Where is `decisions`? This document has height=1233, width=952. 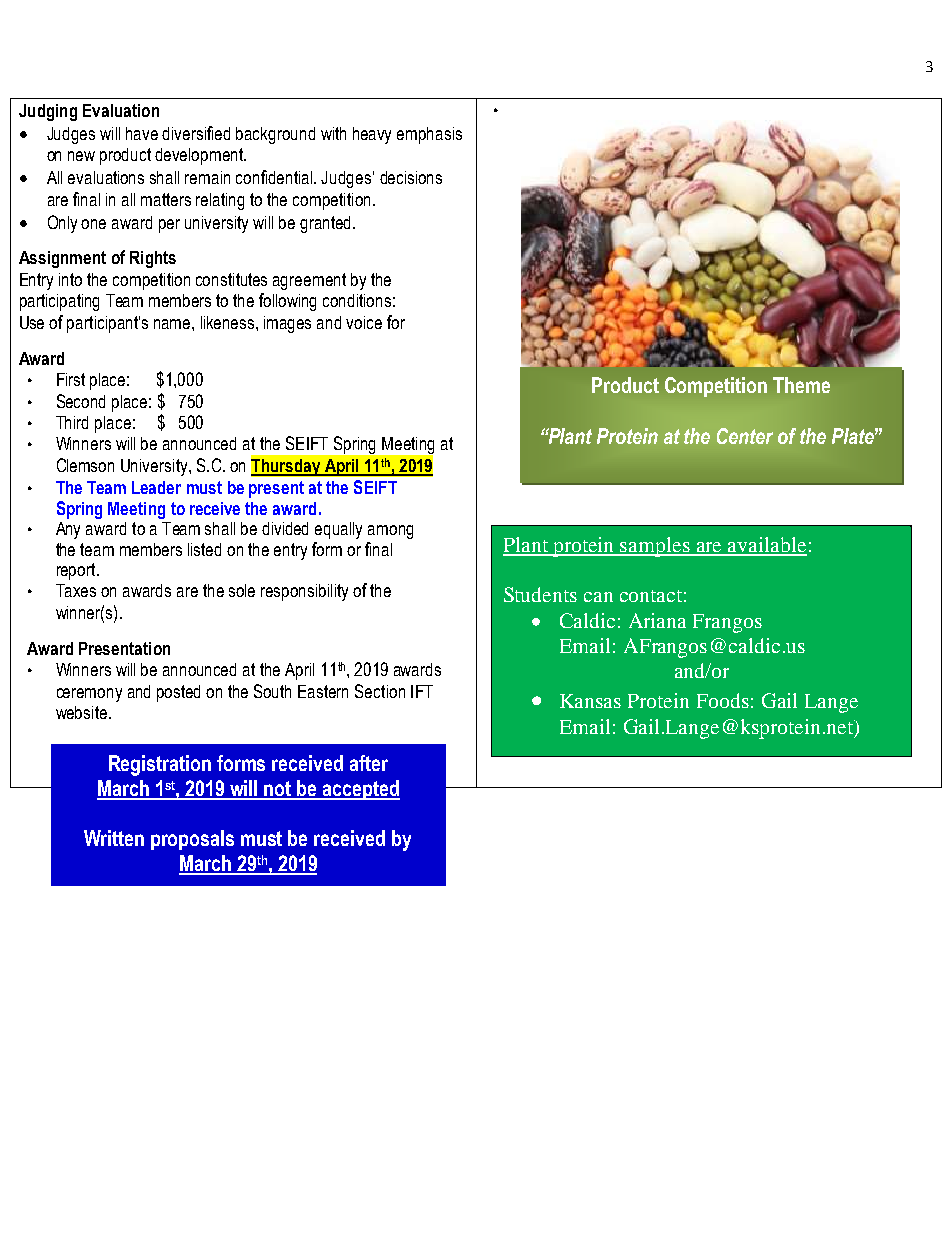 decisions is located at coordinates (411, 177).
